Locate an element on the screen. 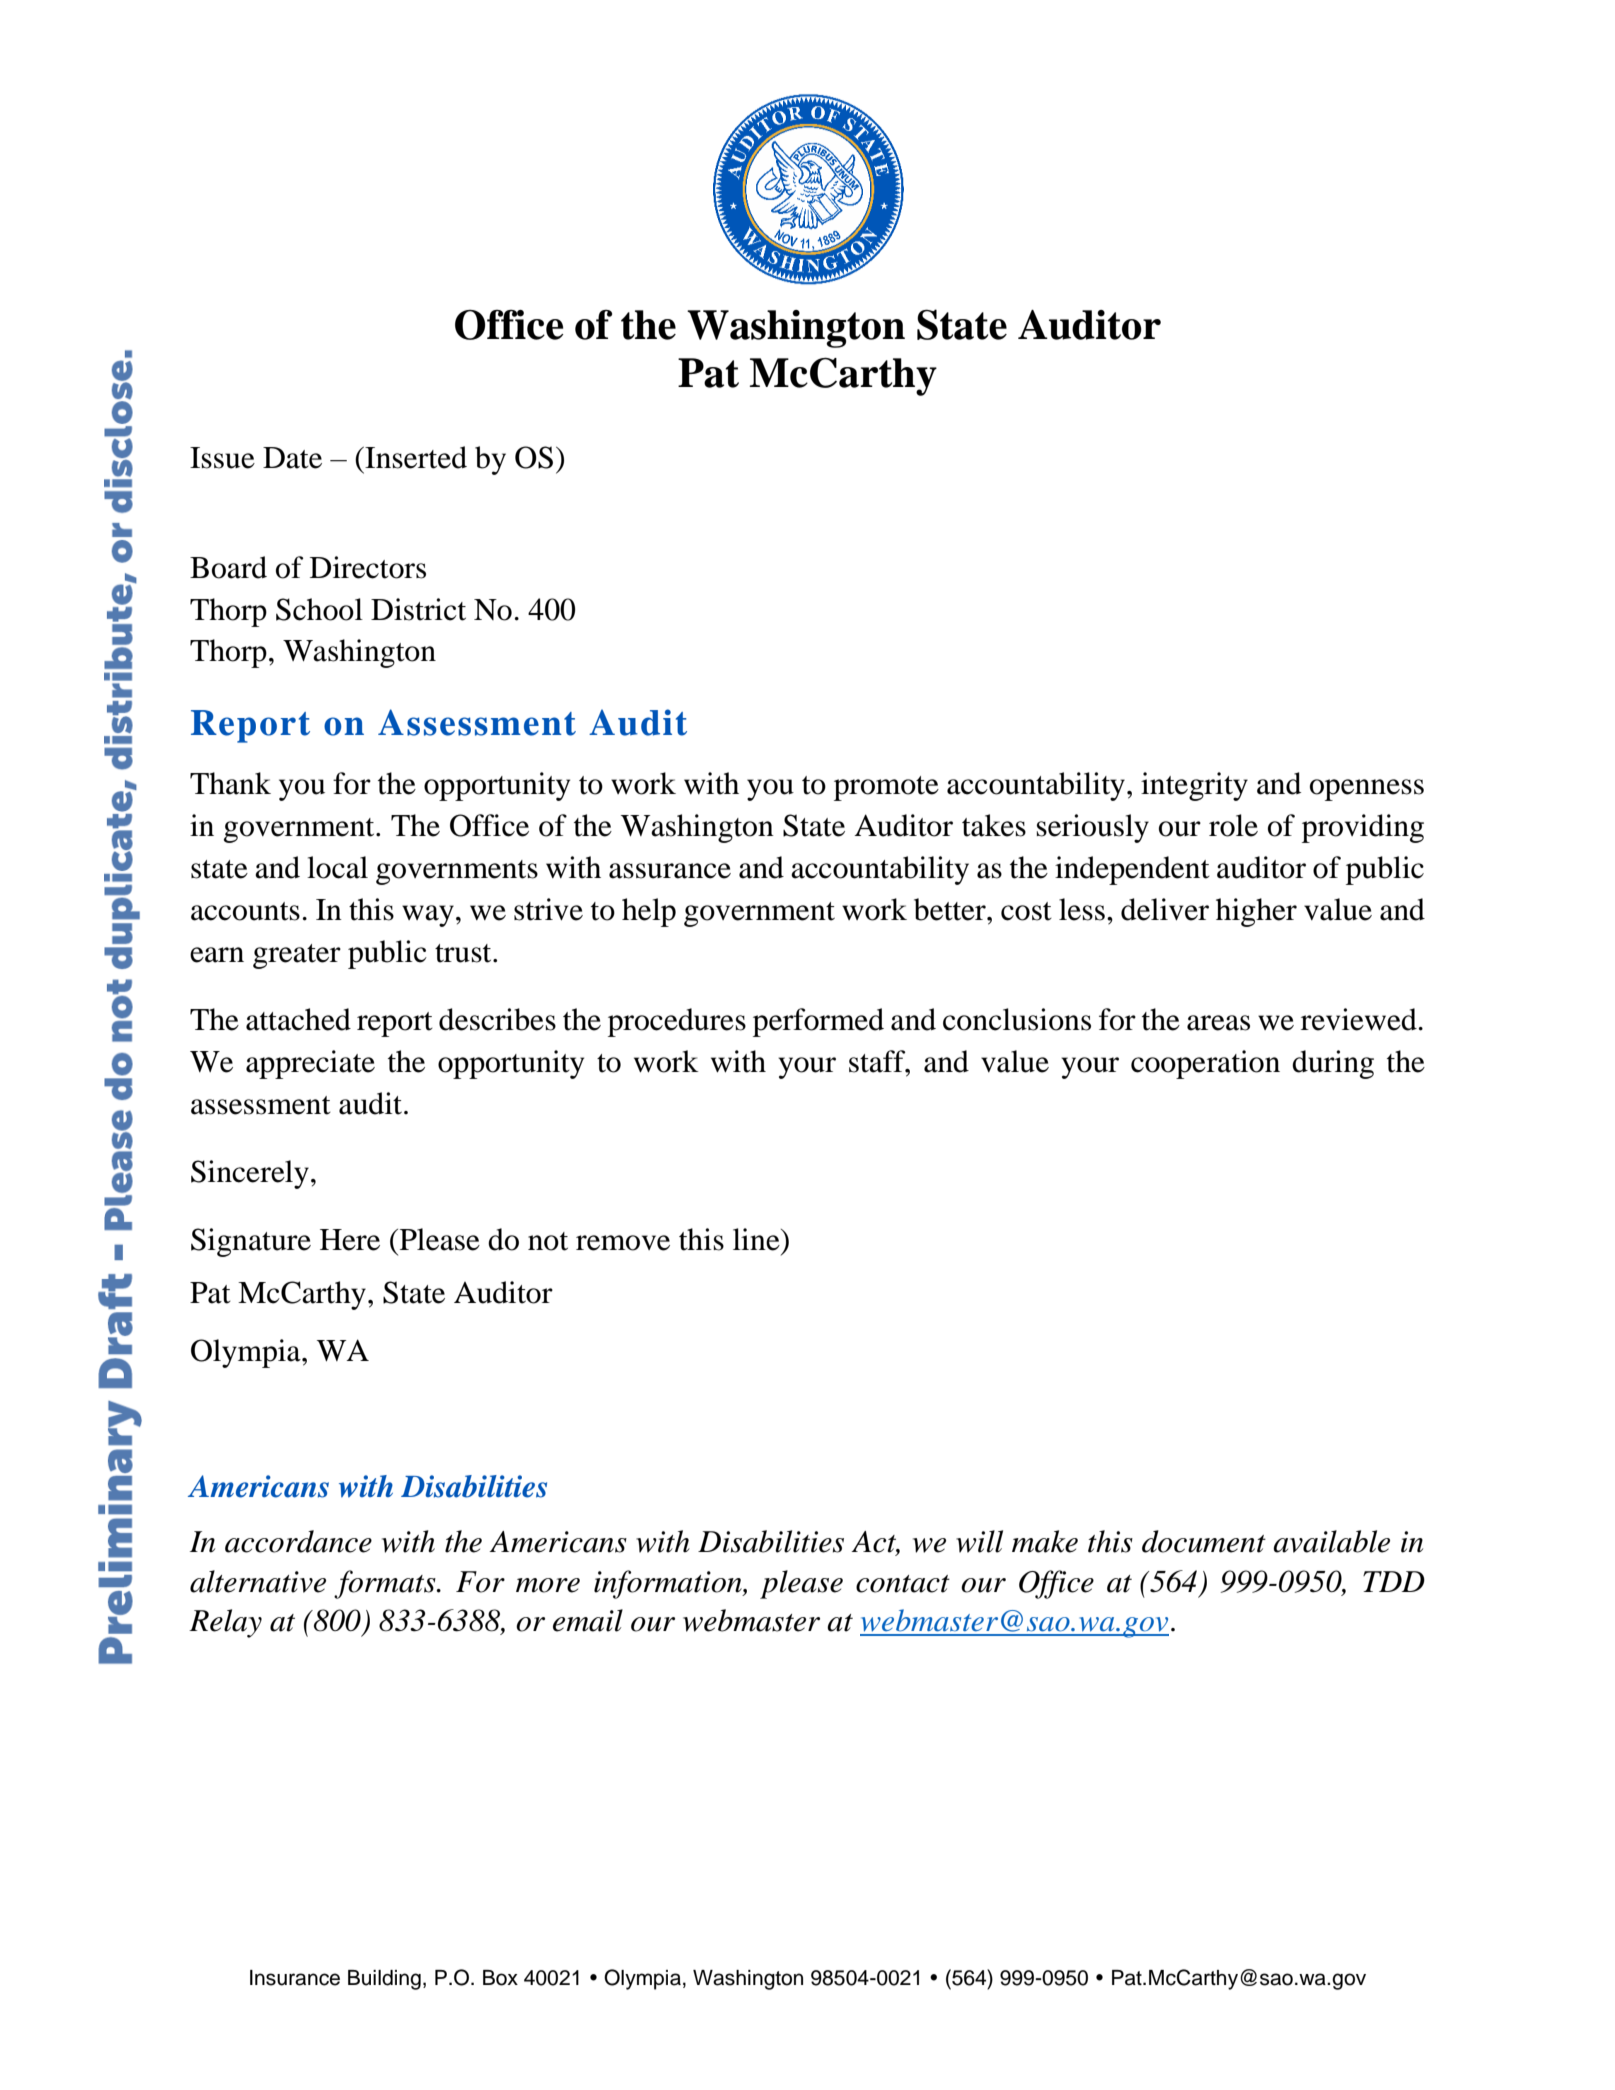 The height and width of the screenshot is (2090, 1615). local is located at coordinates (337, 867).
